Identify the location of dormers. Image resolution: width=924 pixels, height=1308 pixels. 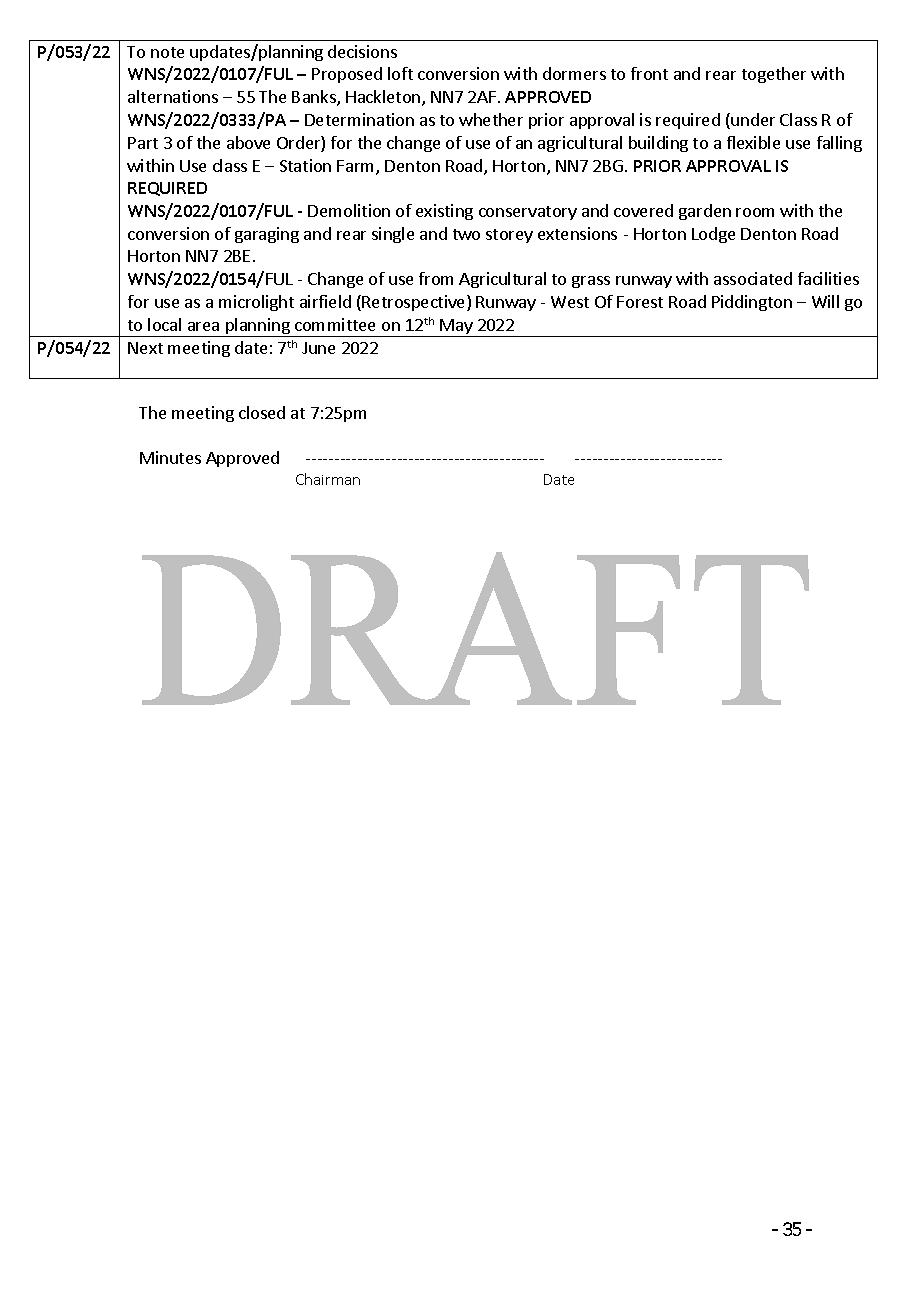
(574, 73).
